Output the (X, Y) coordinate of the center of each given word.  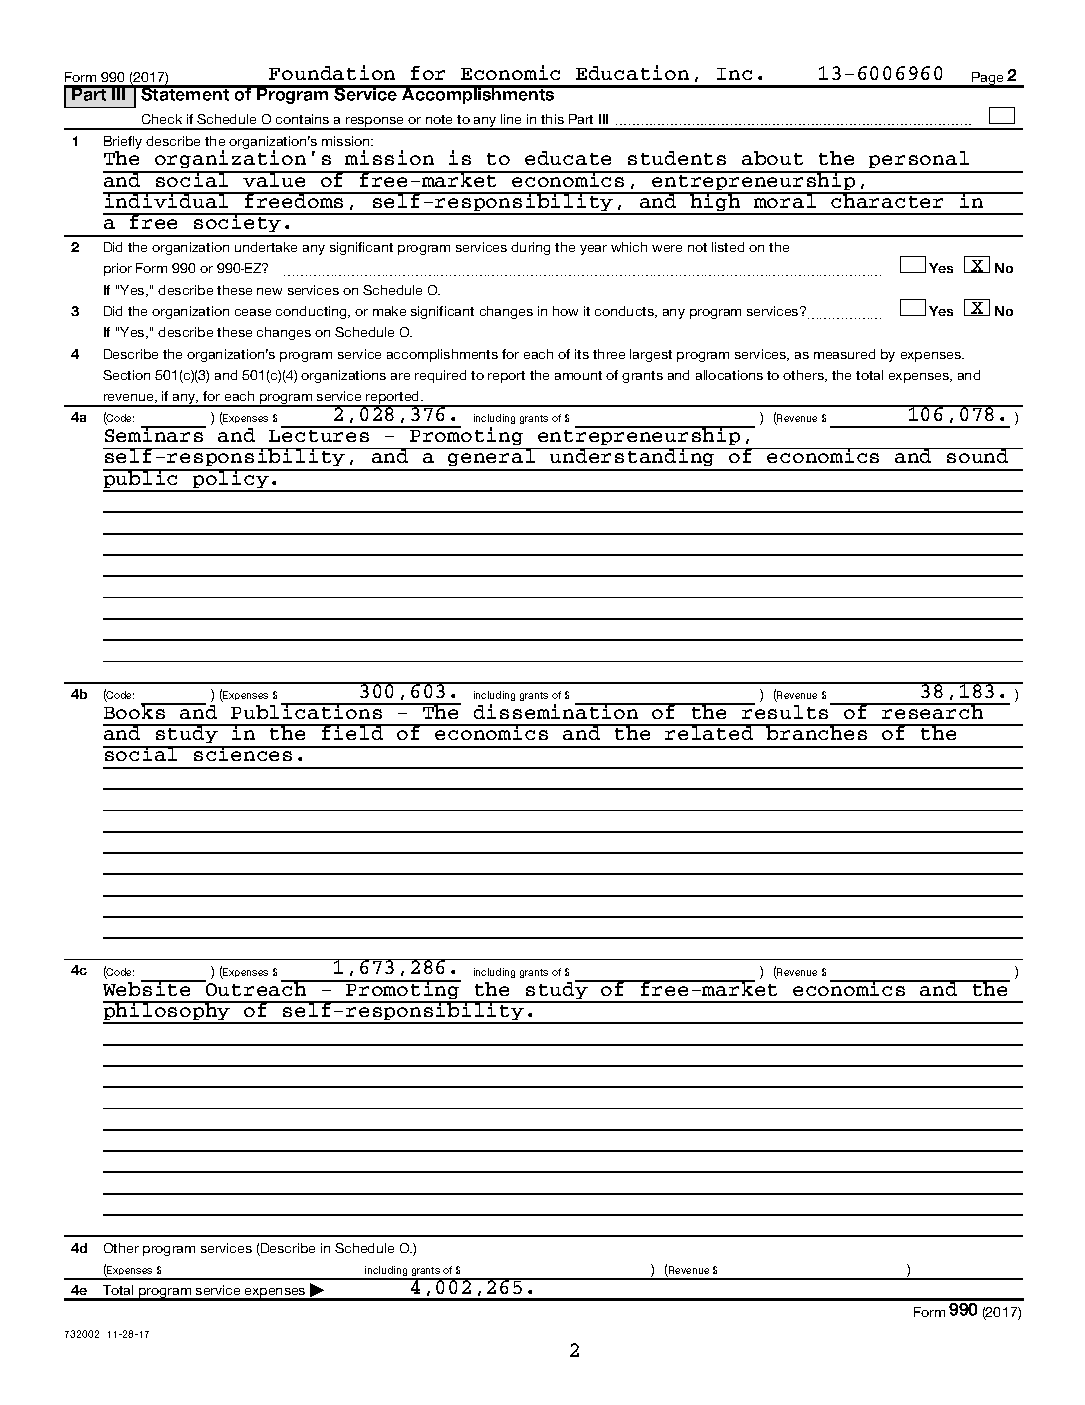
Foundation (332, 72)
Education (632, 72)
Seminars (155, 434)
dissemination (557, 711)
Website (148, 988)
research (933, 711)
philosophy (168, 1012)
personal (919, 161)
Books (135, 711)
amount (578, 375)
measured (844, 354)
